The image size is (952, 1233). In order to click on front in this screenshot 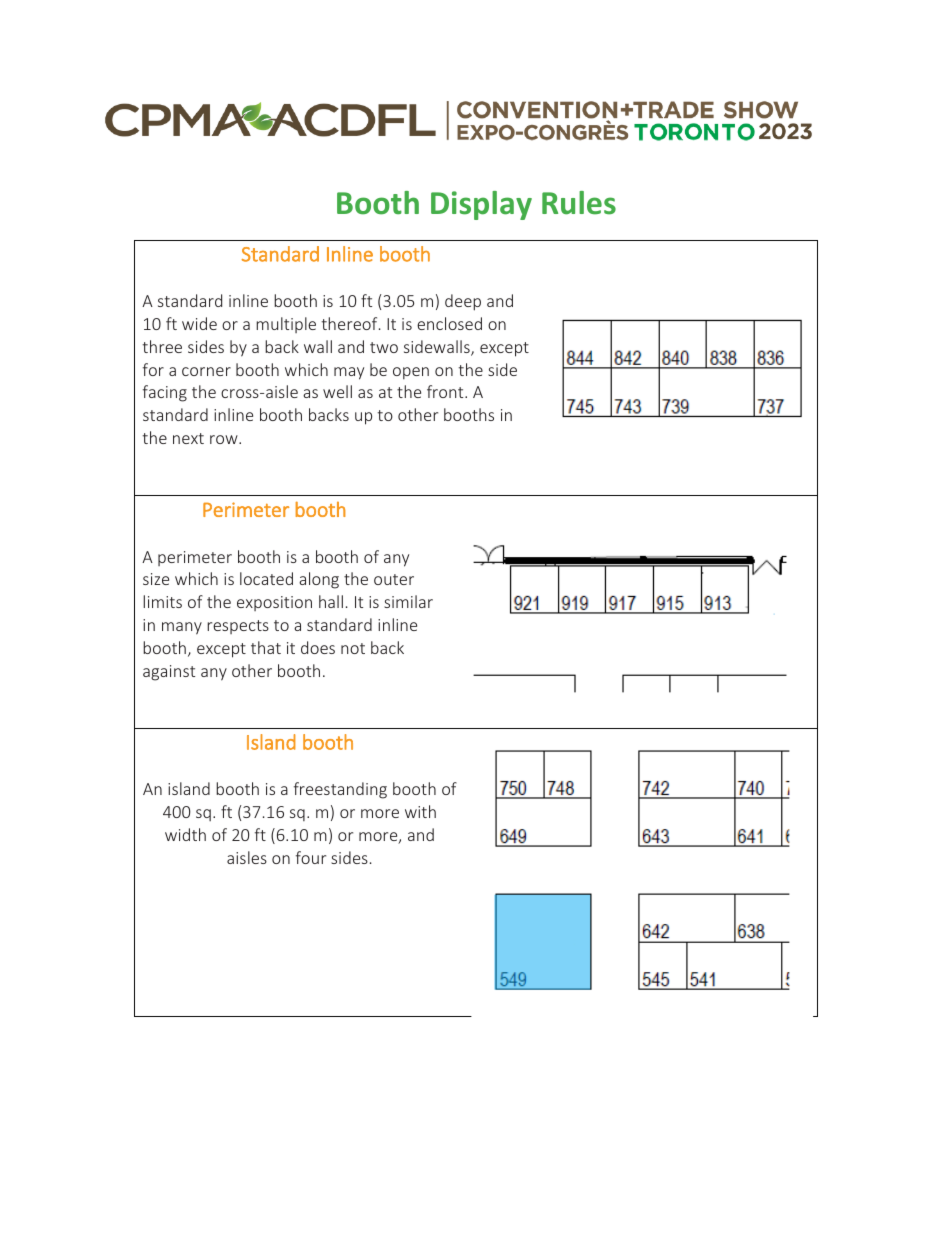, I will do `click(446, 391)`.
